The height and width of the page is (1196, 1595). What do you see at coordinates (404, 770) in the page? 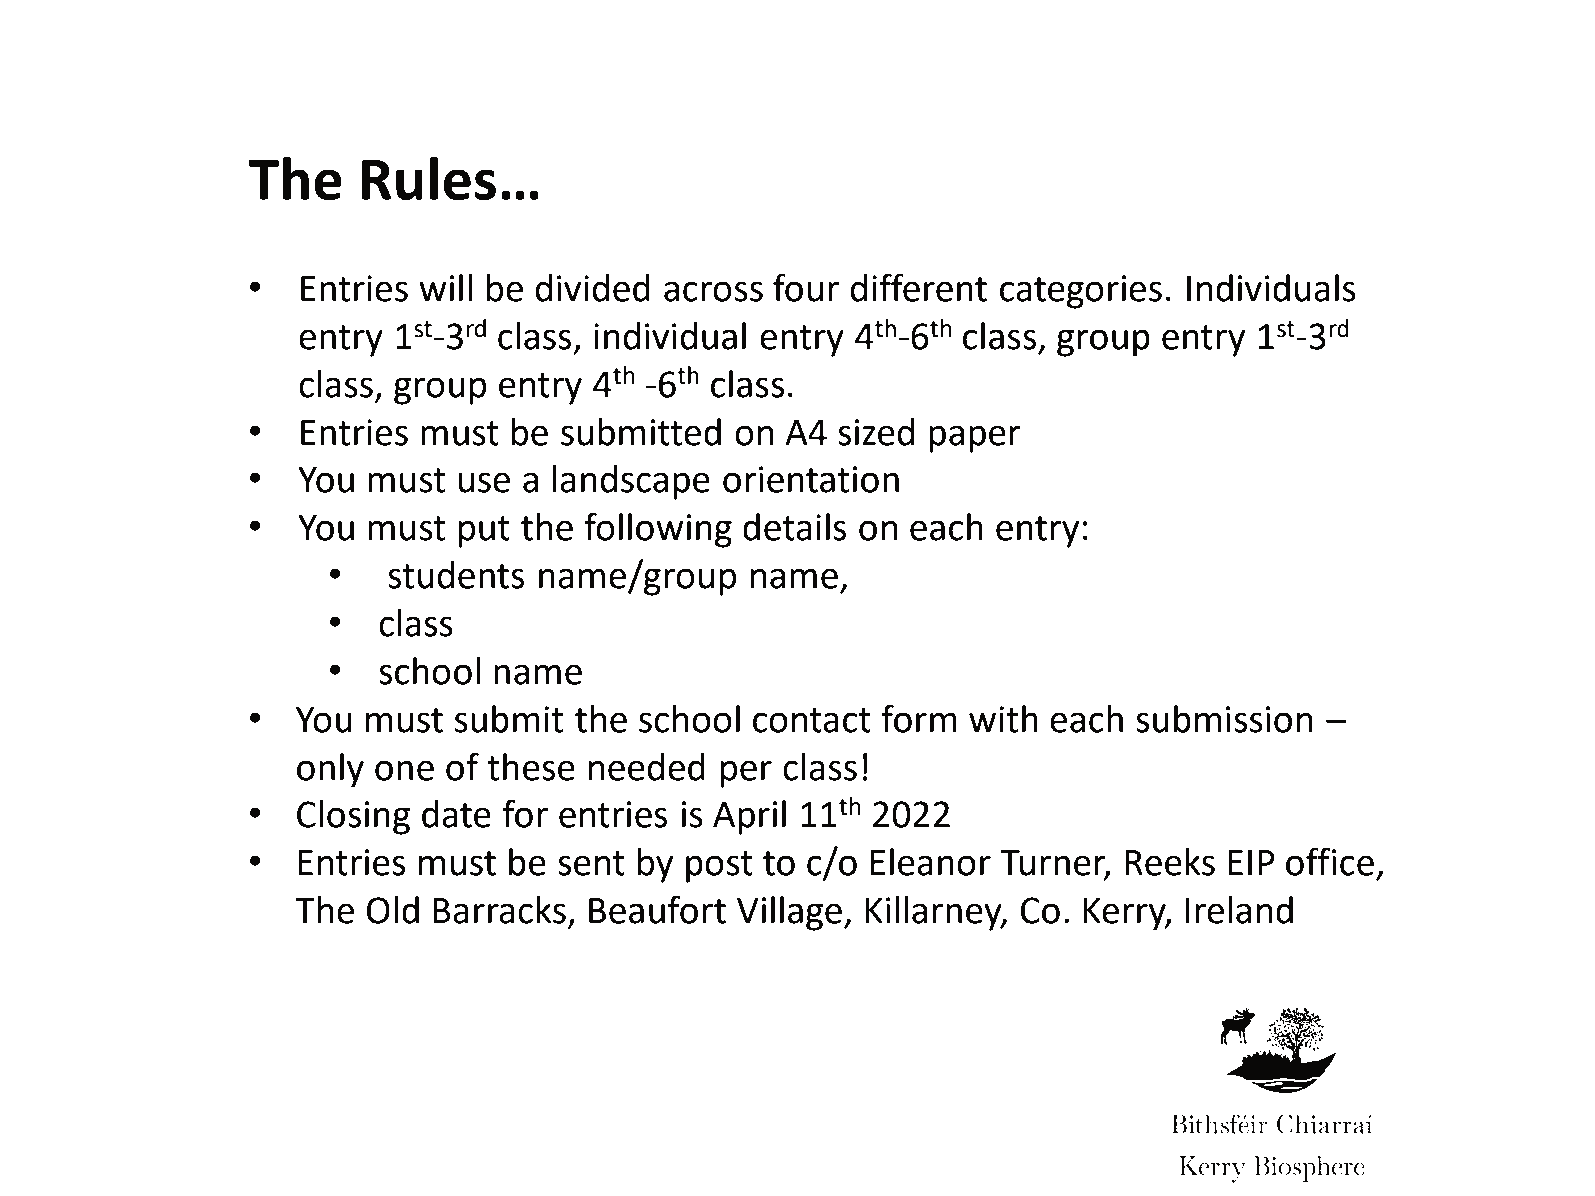
I see `one` at bounding box center [404, 770].
